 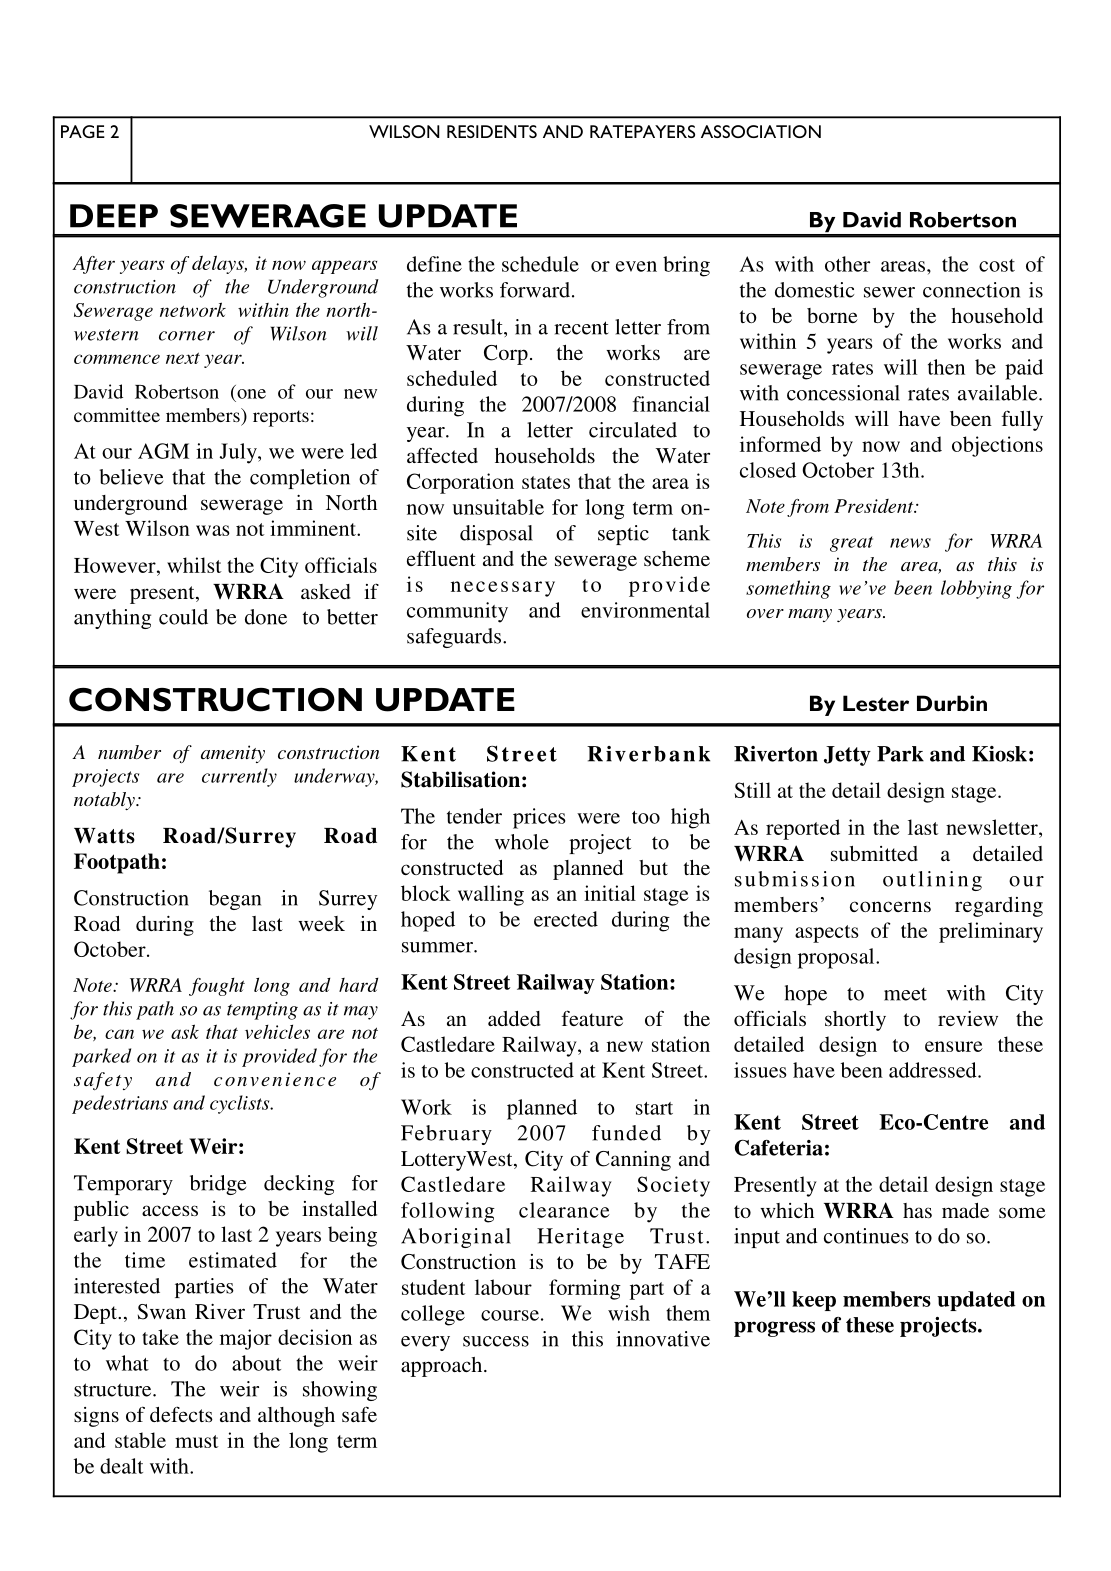 What do you see at coordinates (633, 430) in the page?
I see `circulated` at bounding box center [633, 430].
